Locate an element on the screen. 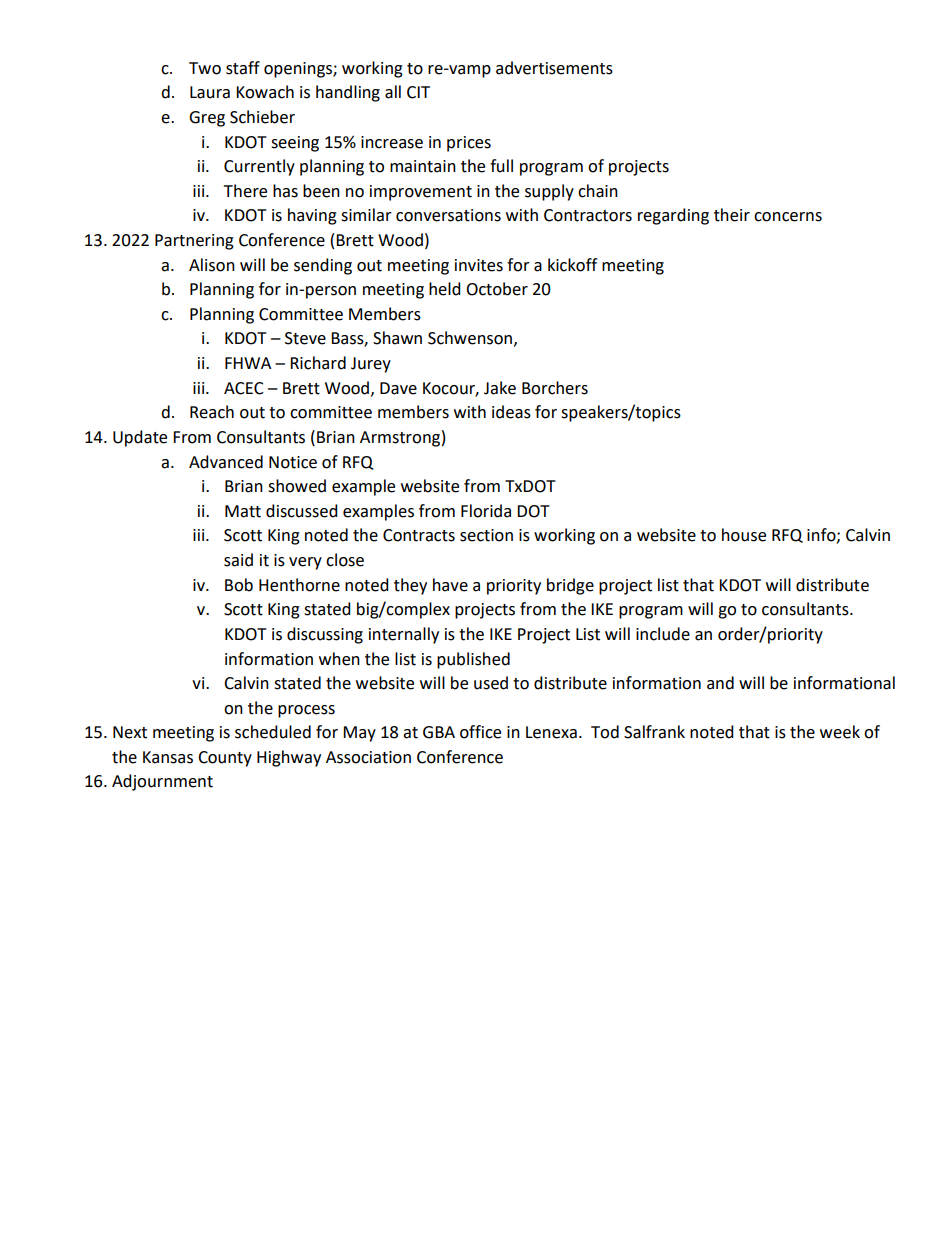  ideas is located at coordinates (511, 412).
